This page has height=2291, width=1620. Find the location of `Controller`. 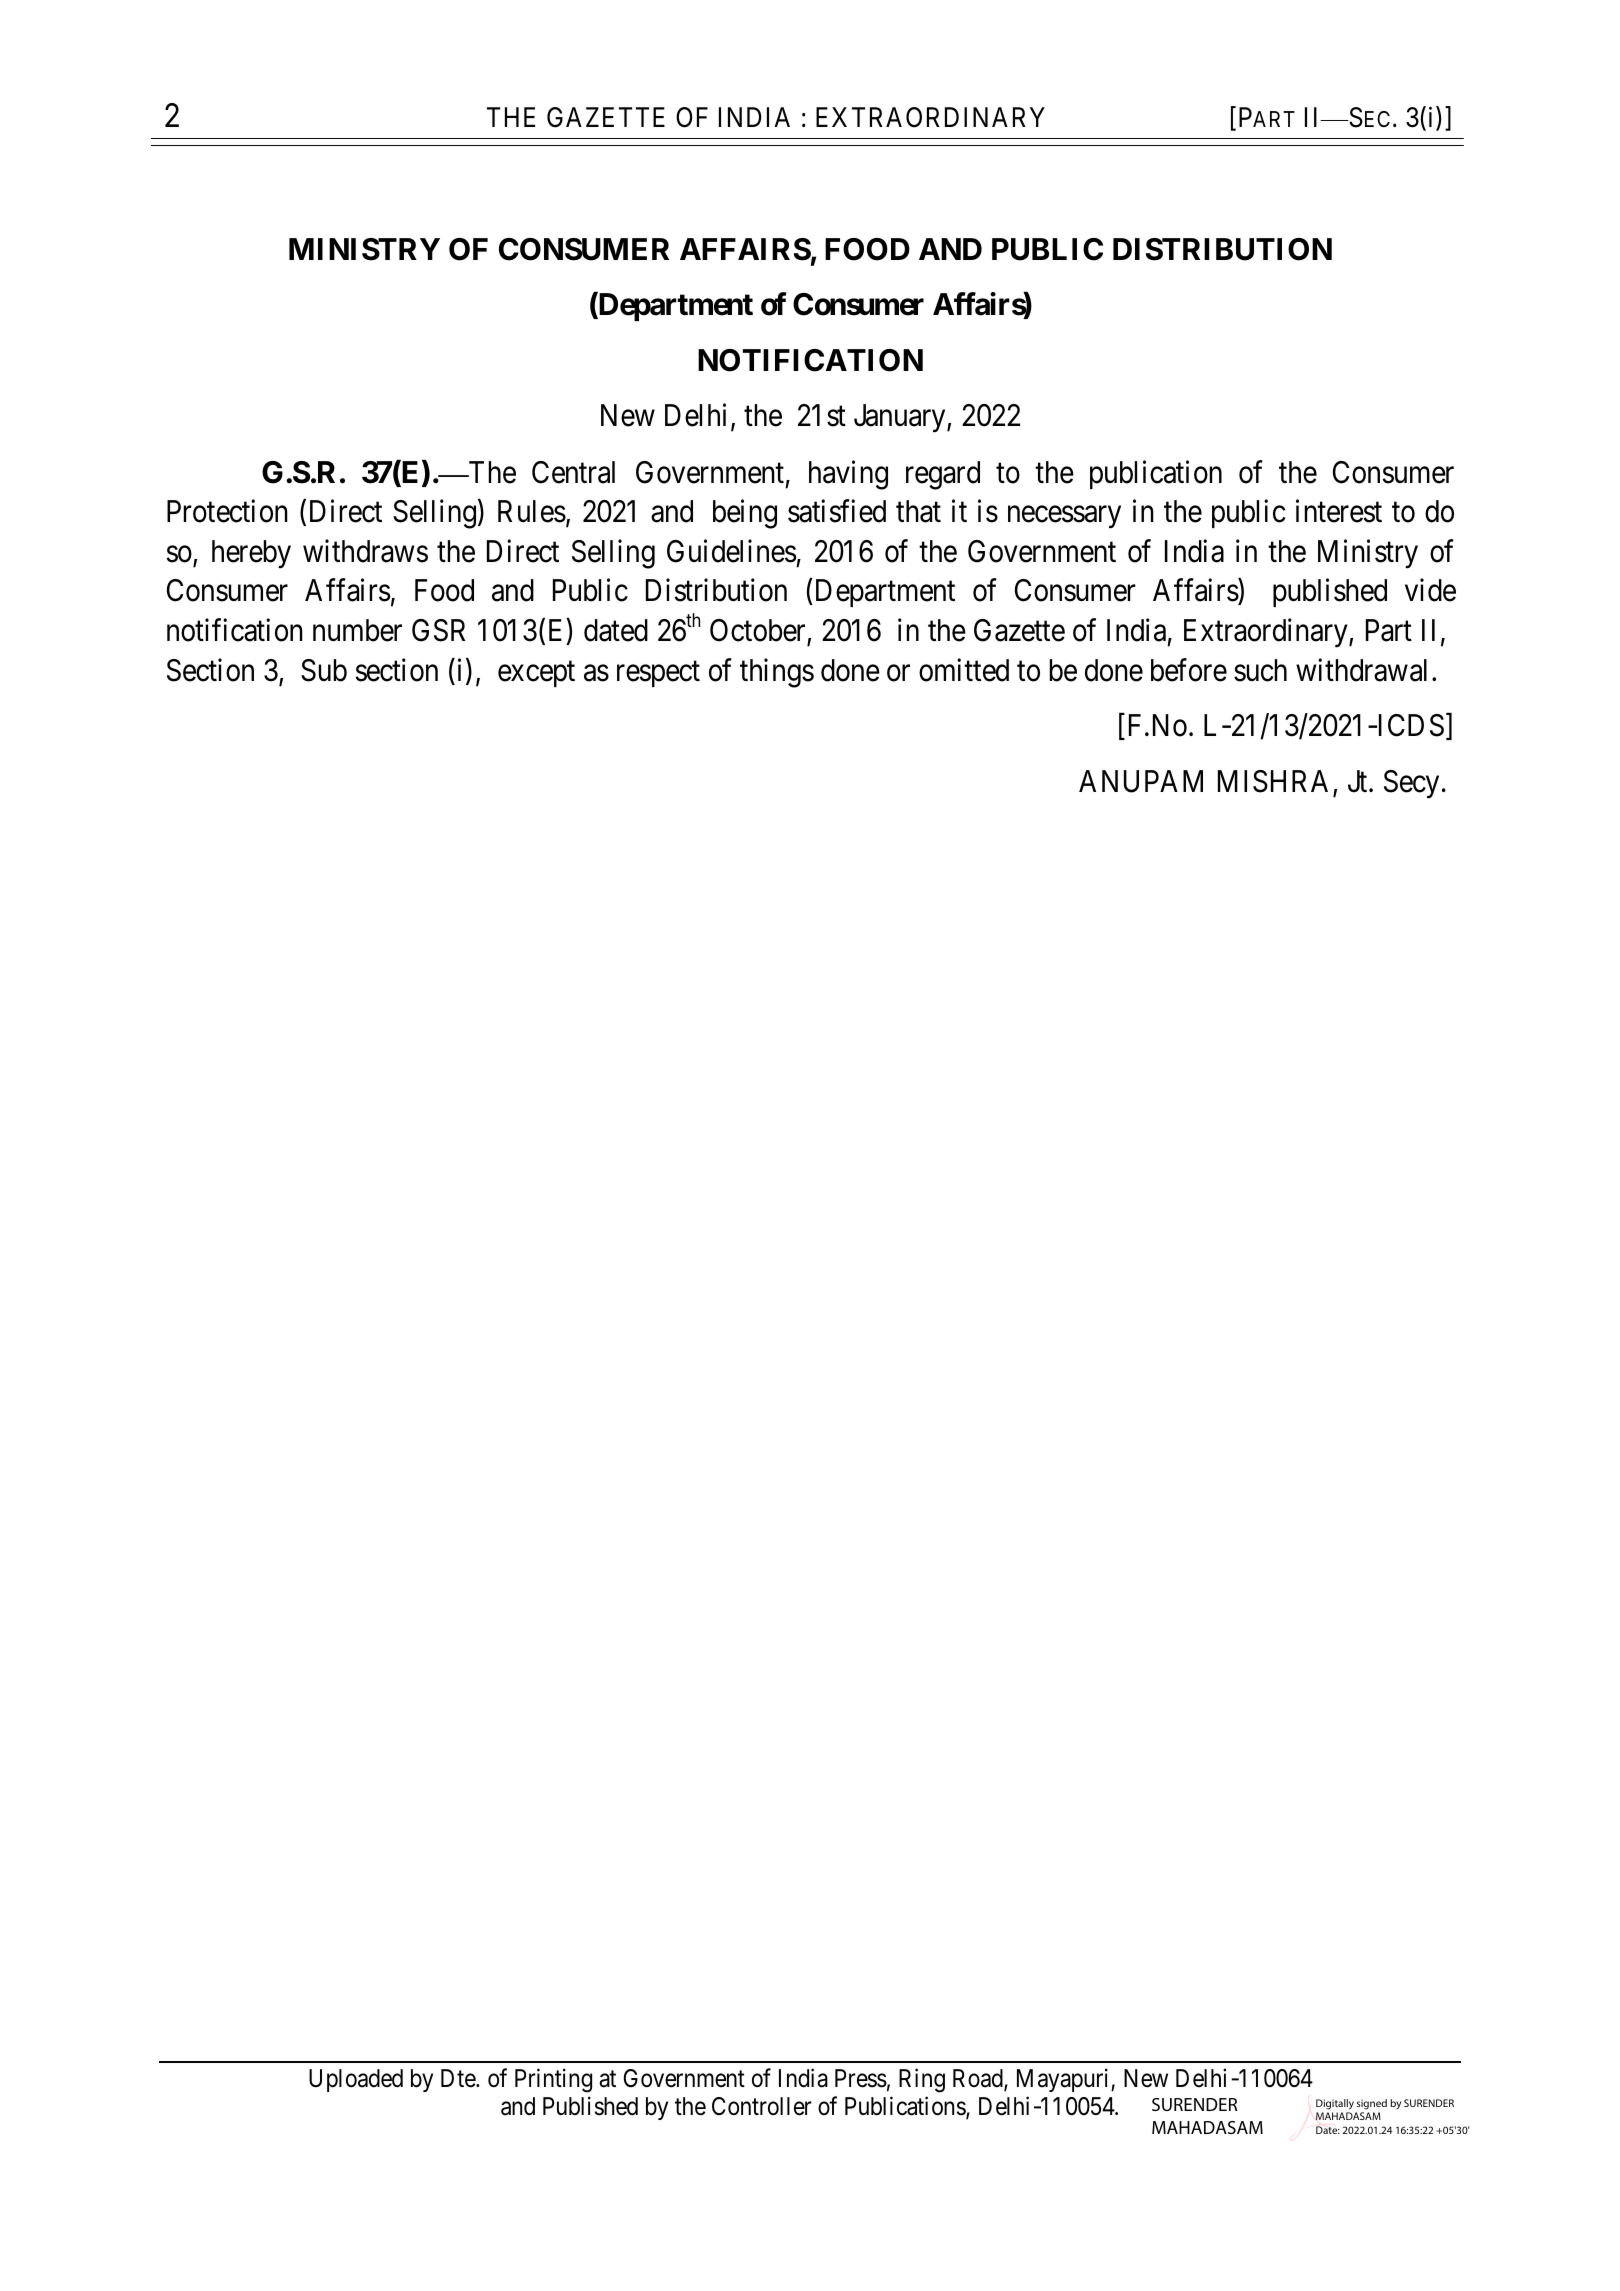

Controller is located at coordinates (762, 2106).
